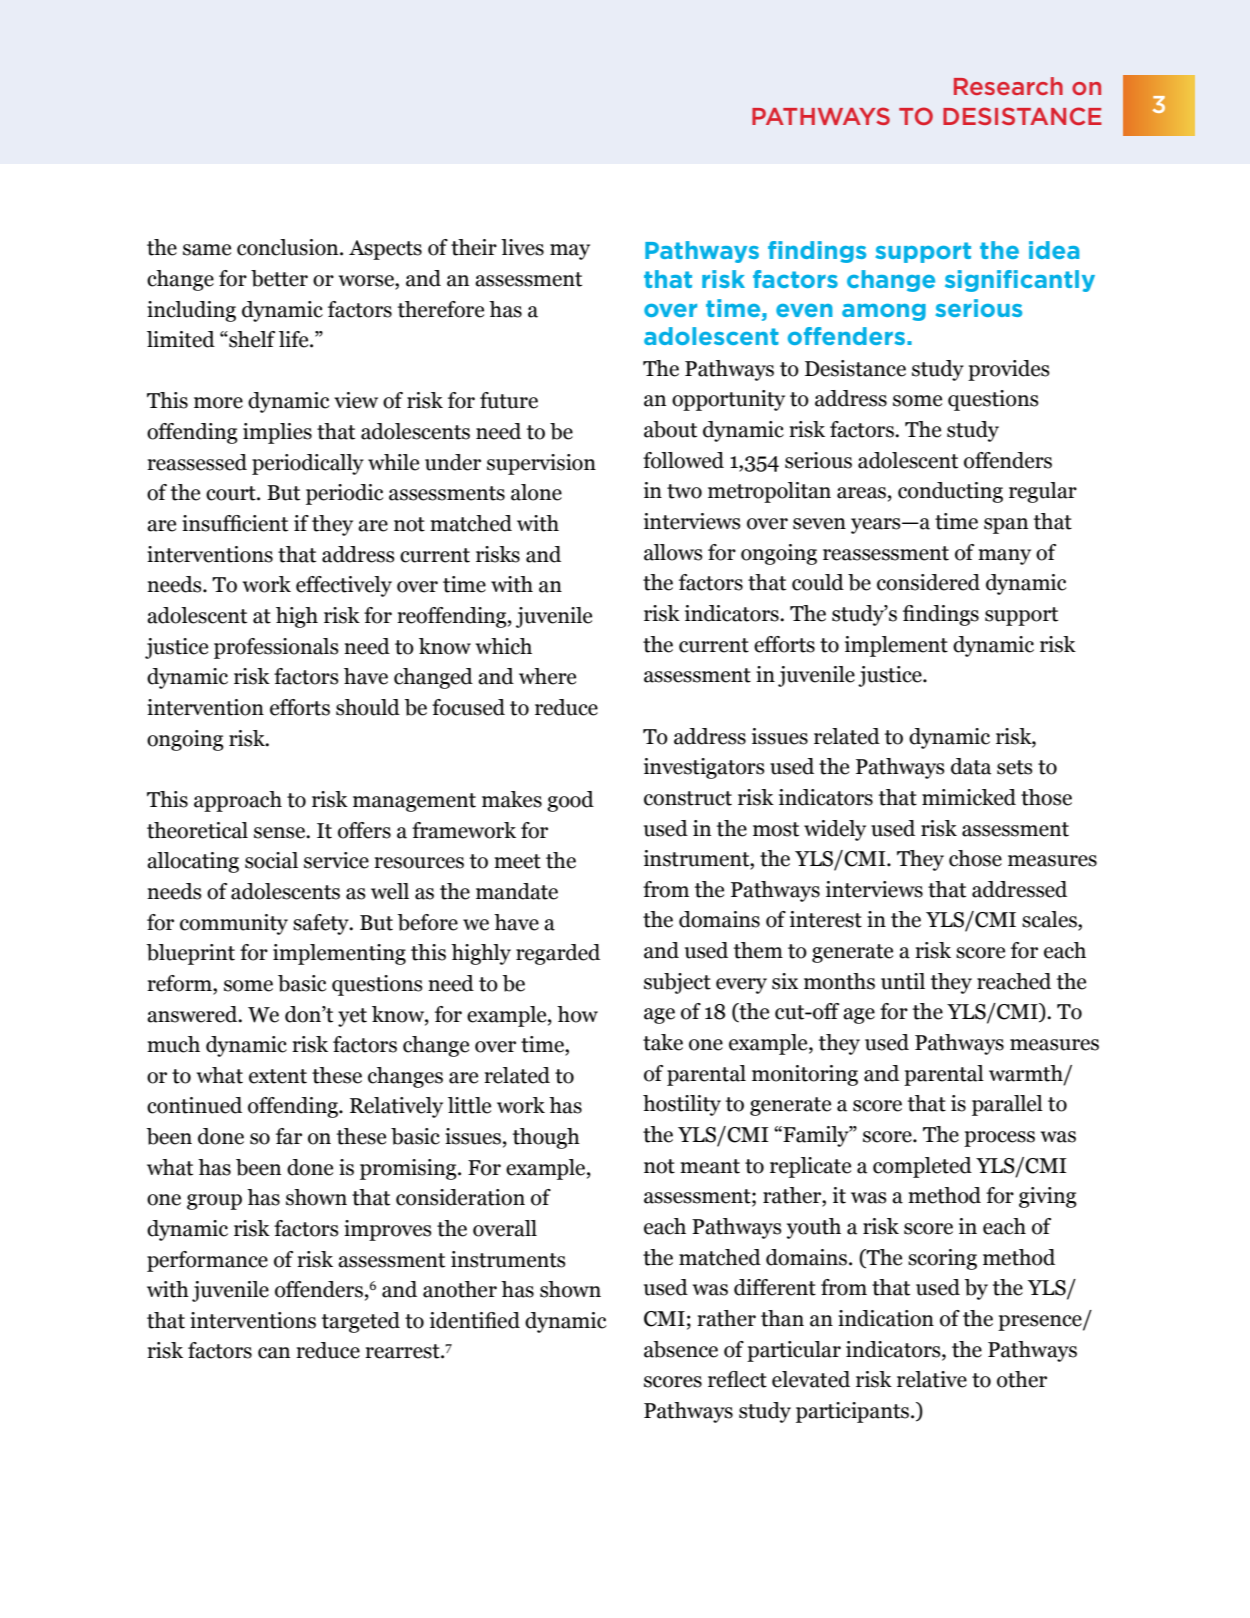  What do you see at coordinates (322, 924) in the image?
I see `safety` at bounding box center [322, 924].
